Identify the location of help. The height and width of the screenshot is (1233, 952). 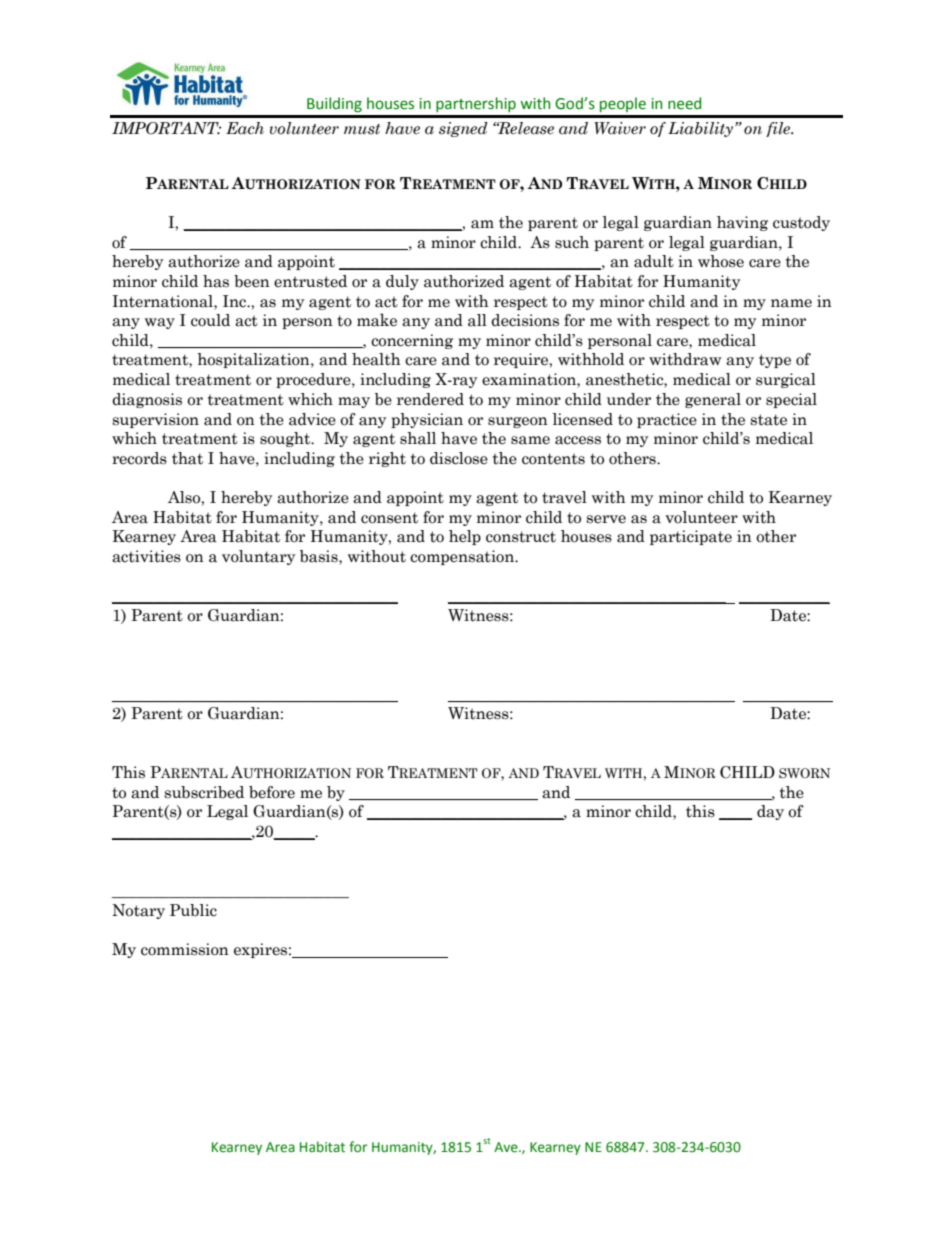
(465, 537).
